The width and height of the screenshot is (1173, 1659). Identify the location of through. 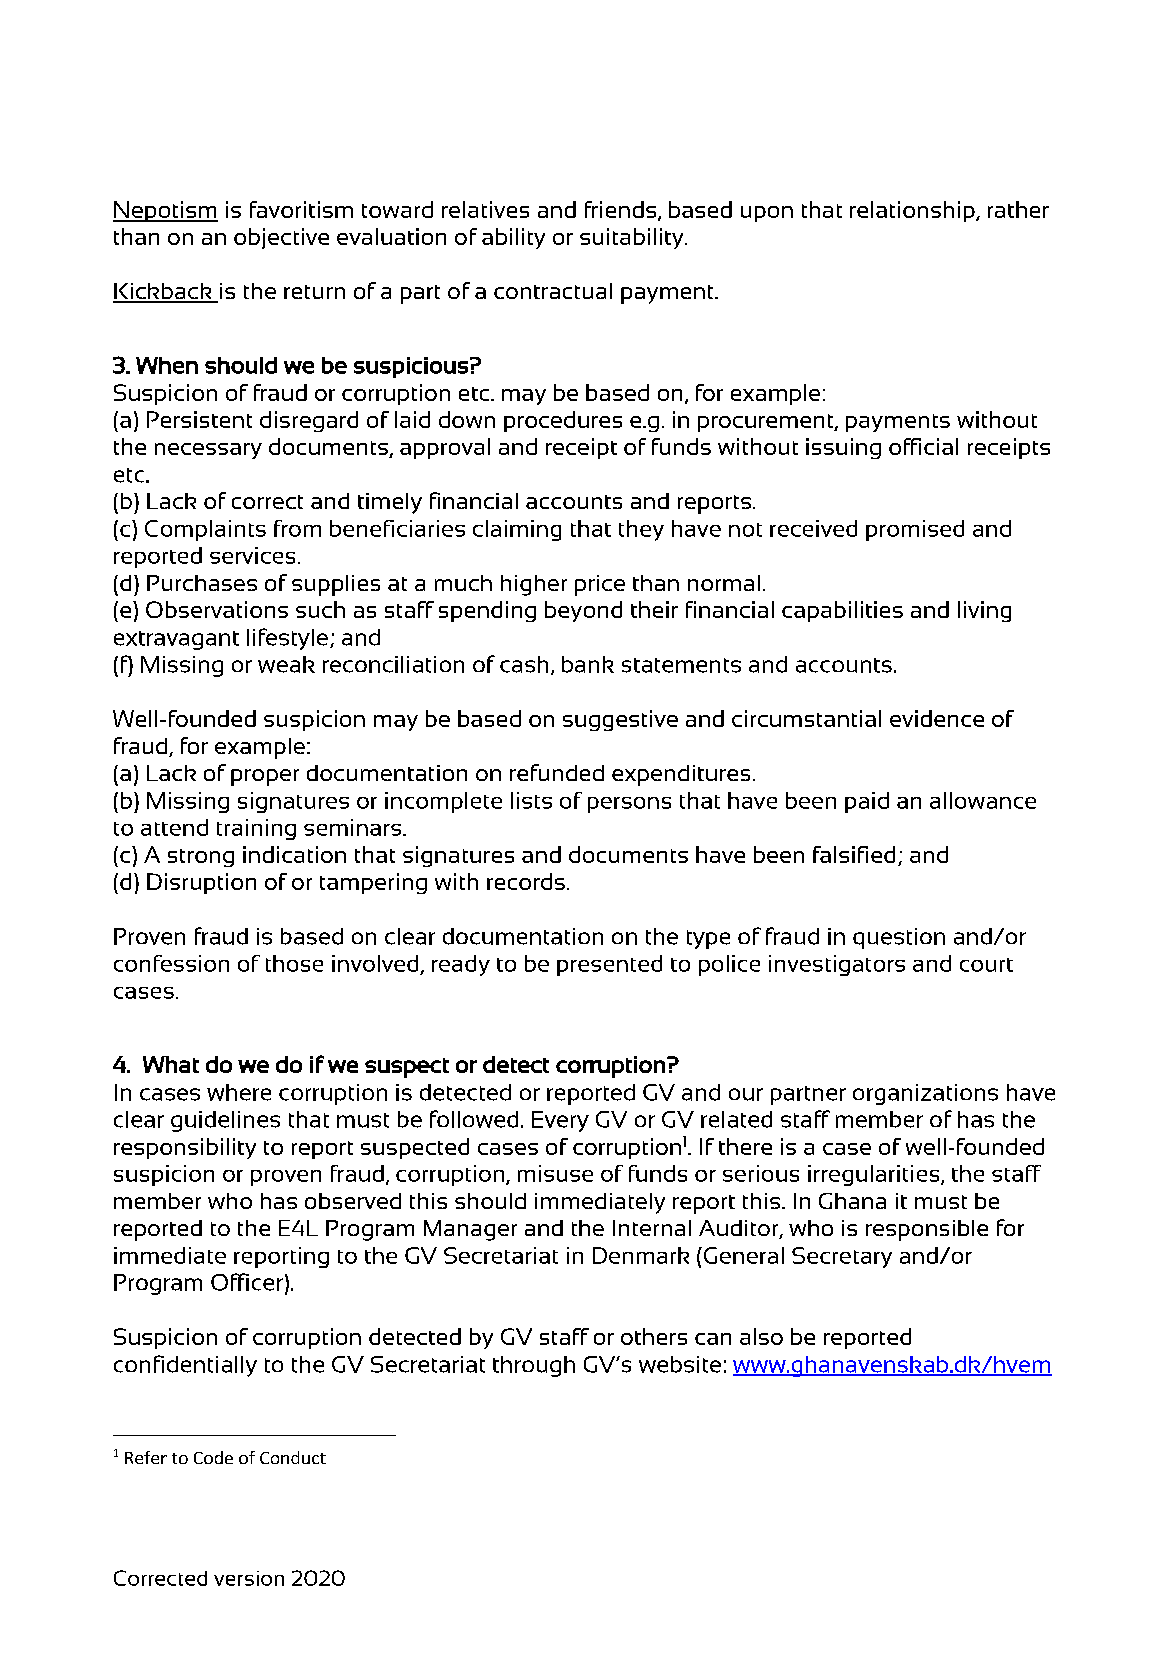
(534, 1366).
